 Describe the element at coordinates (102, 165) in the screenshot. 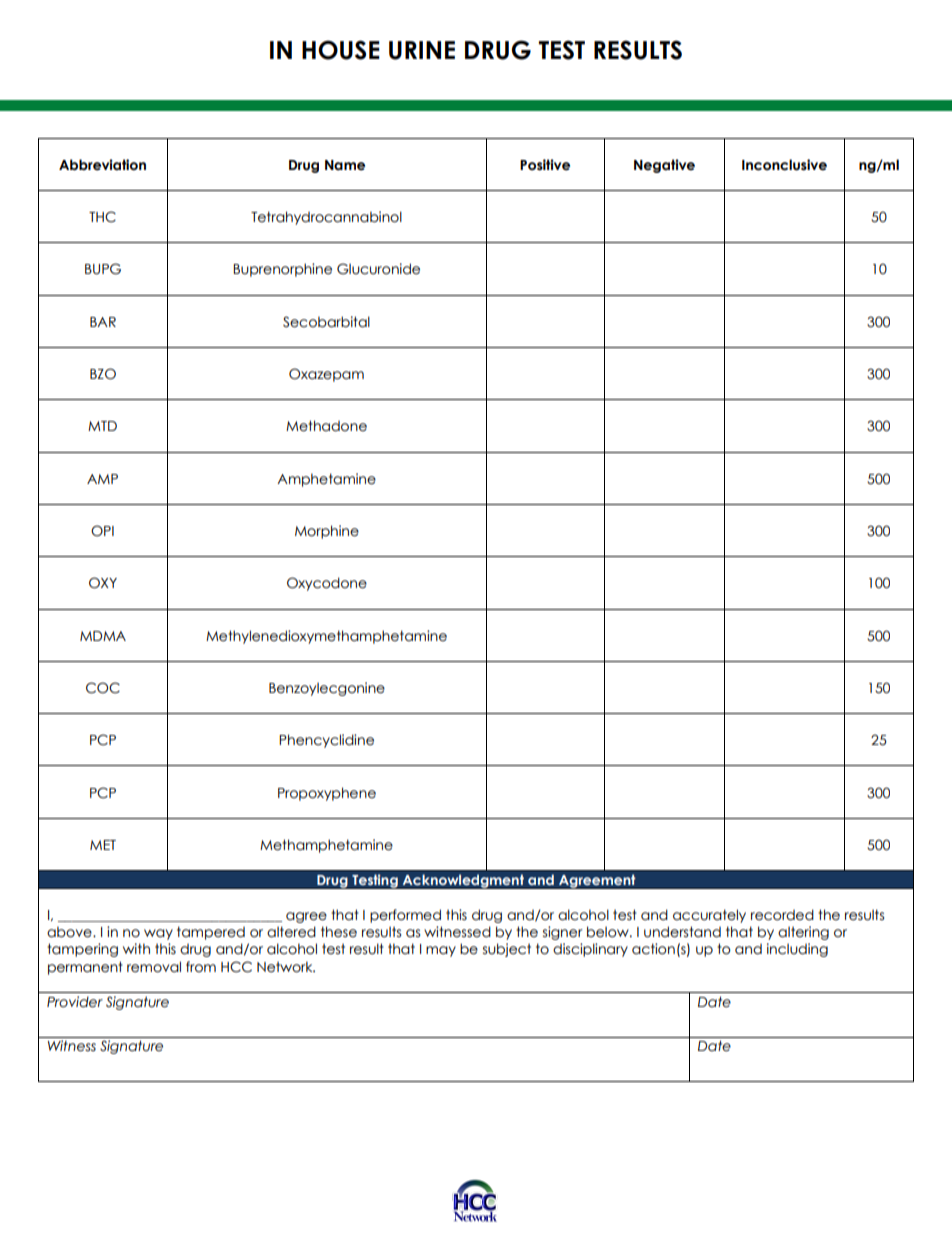

I see `Abbreviation` at that location.
